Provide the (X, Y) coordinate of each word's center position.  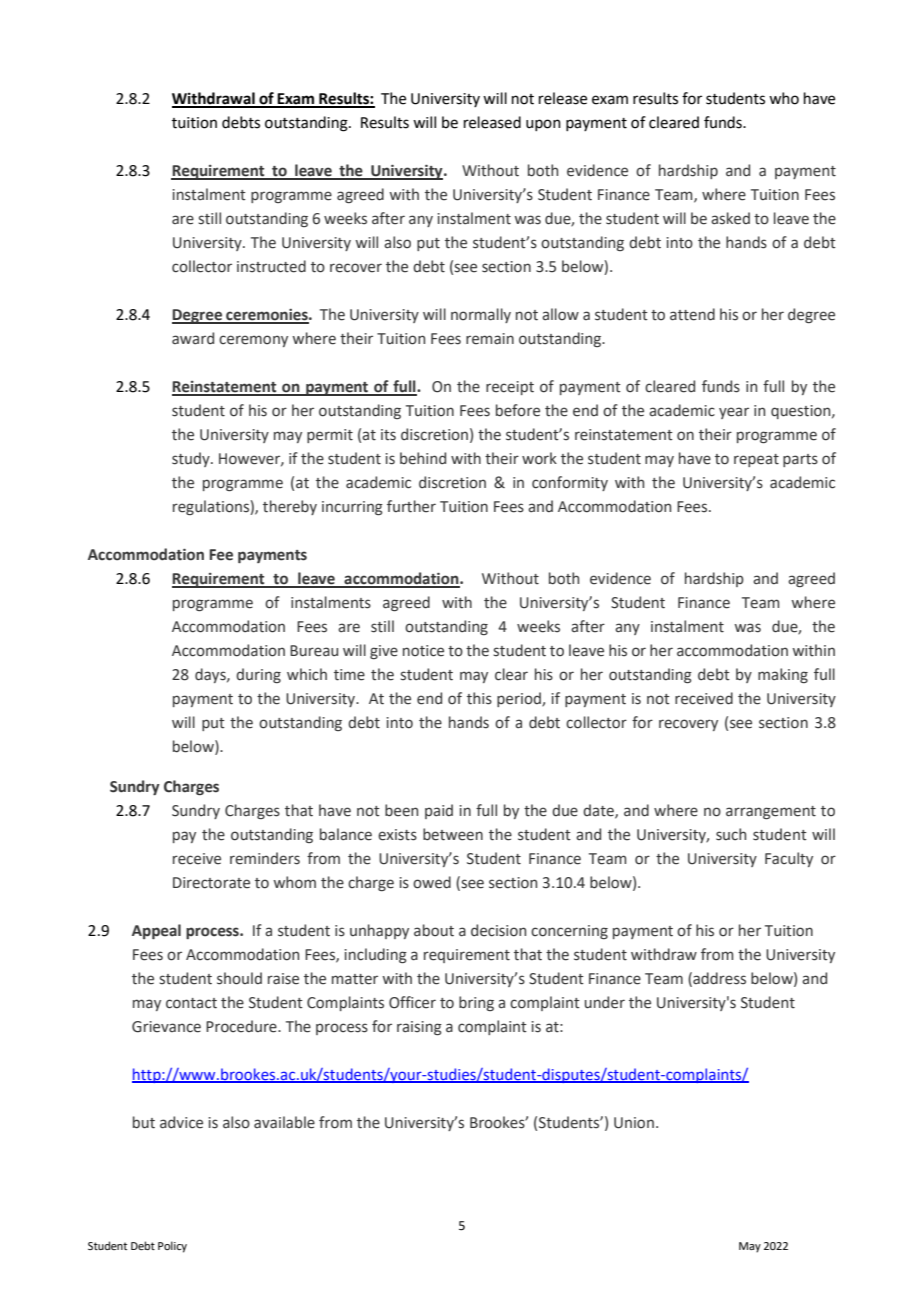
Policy (172, 1247)
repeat (756, 460)
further (411, 506)
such (731, 834)
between (453, 834)
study (192, 459)
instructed (271, 266)
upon (543, 125)
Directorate (211, 883)
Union (634, 1123)
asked (730, 218)
